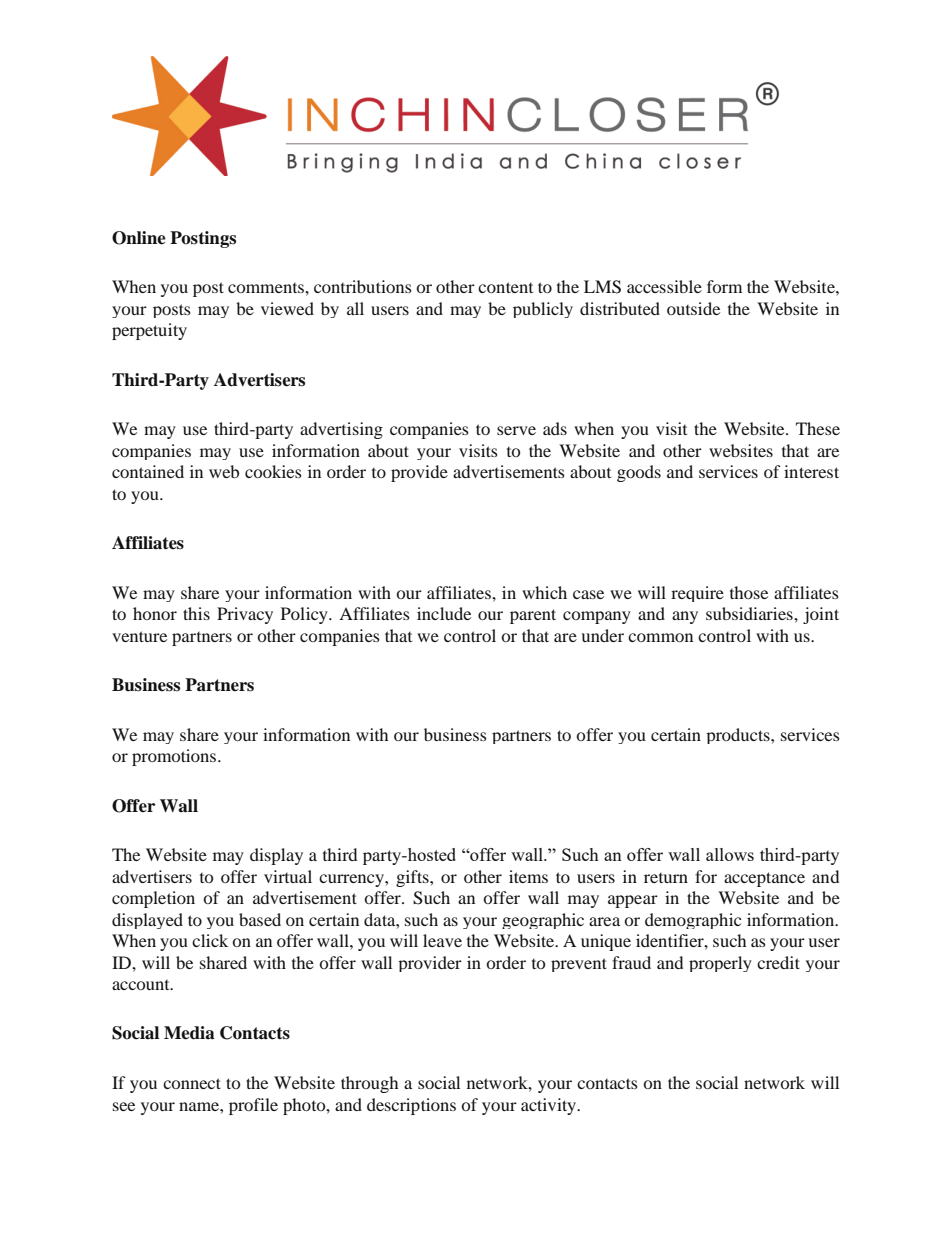 Image resolution: width=952 pixels, height=1233 pixels. What do you see at coordinates (660, 637) in the screenshot?
I see `common` at bounding box center [660, 637].
